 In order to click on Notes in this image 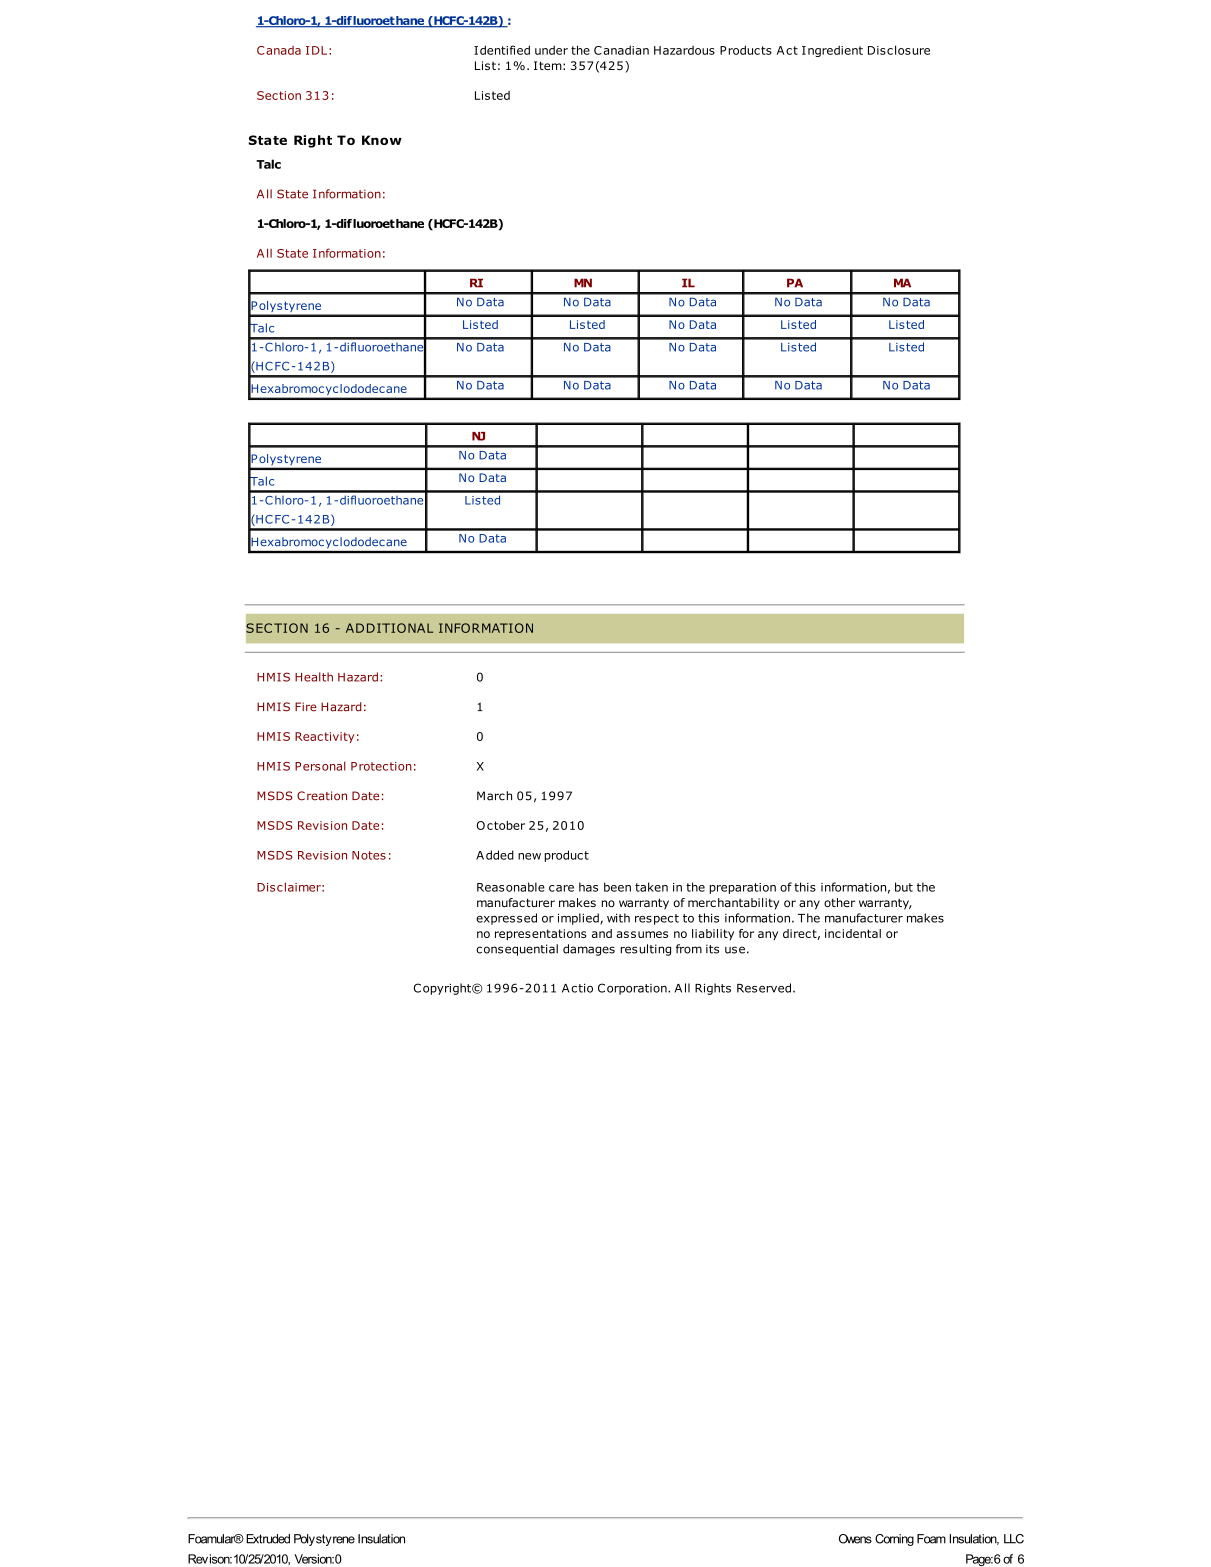, I will do `click(369, 855)`.
